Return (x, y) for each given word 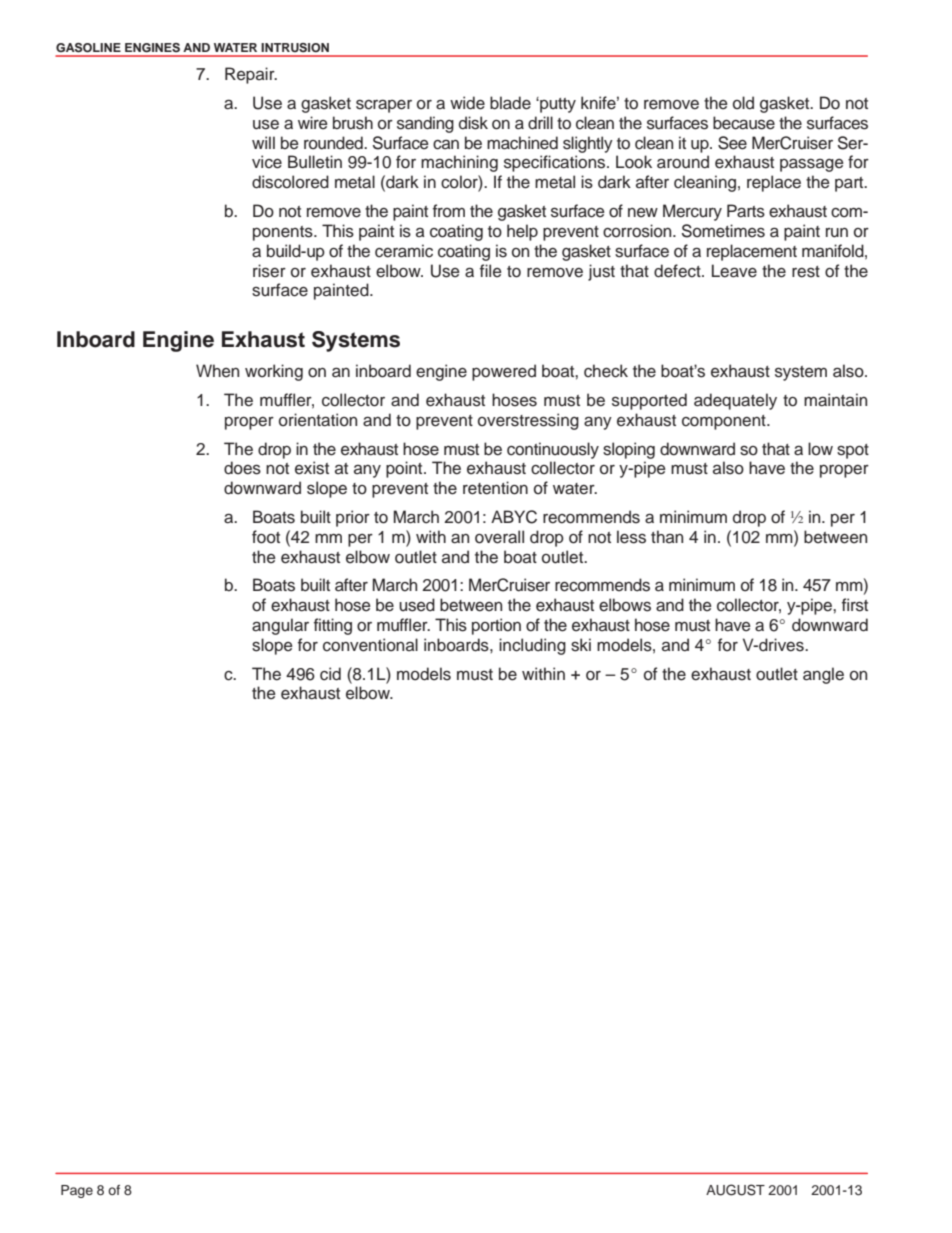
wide (467, 103)
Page (77, 1191)
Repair (251, 75)
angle (823, 675)
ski (581, 645)
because (744, 123)
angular (280, 626)
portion (496, 626)
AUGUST (735, 1190)
